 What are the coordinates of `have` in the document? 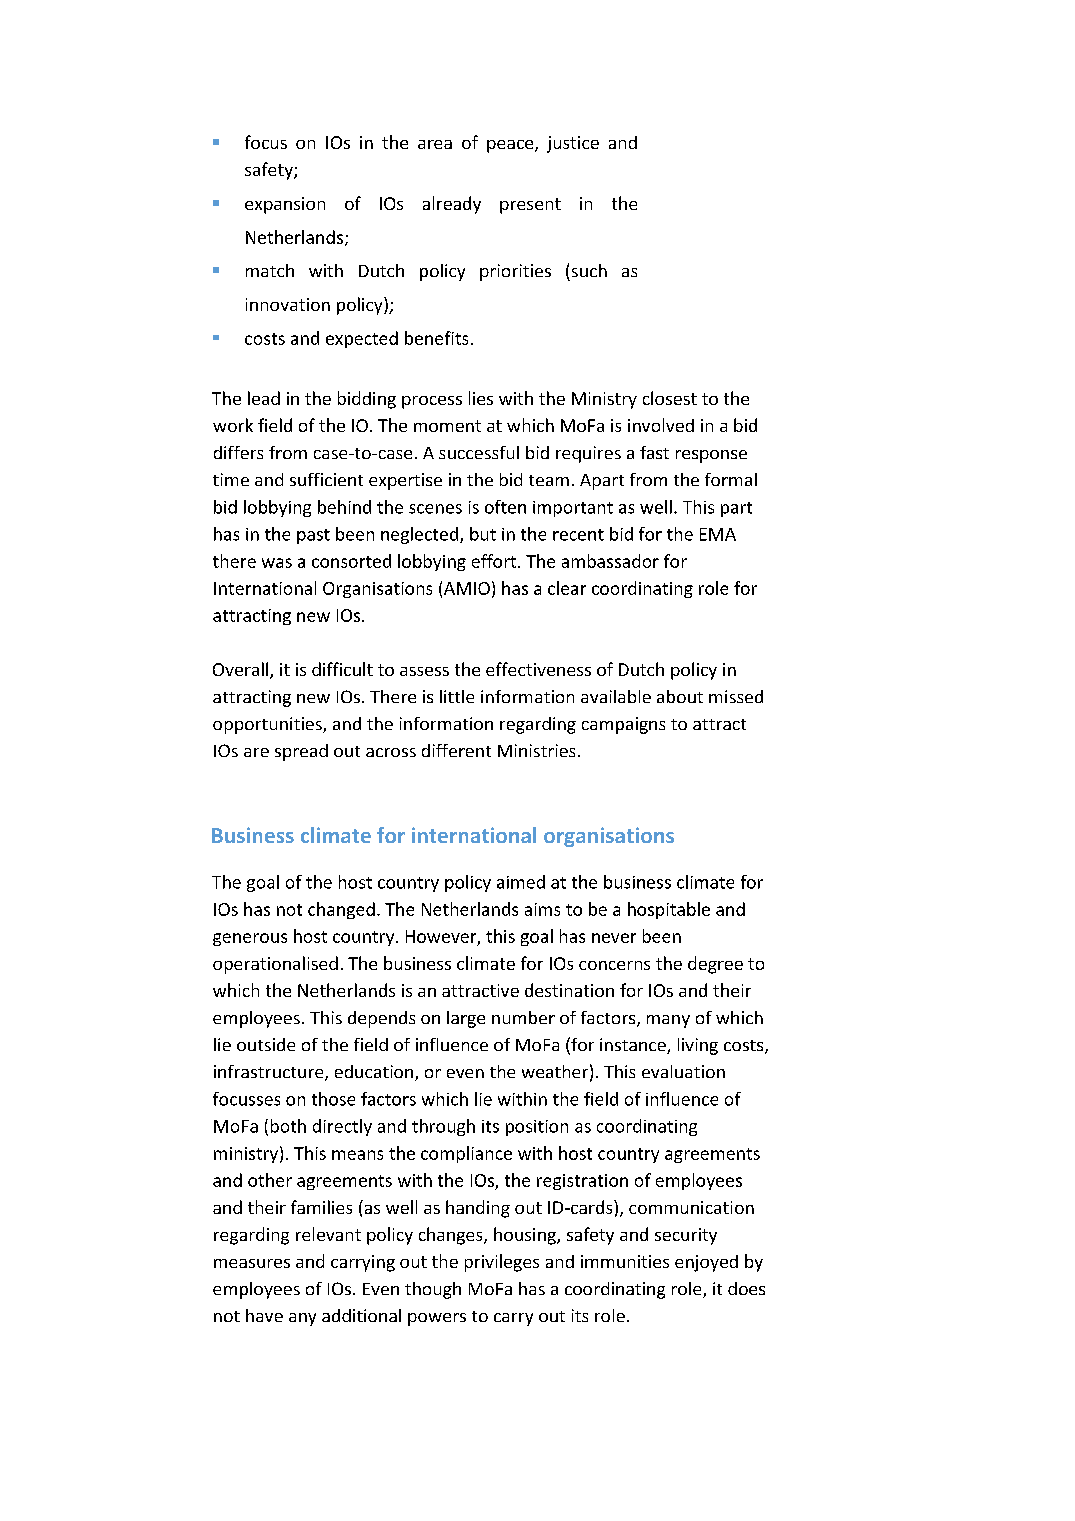 It's located at (264, 1315).
